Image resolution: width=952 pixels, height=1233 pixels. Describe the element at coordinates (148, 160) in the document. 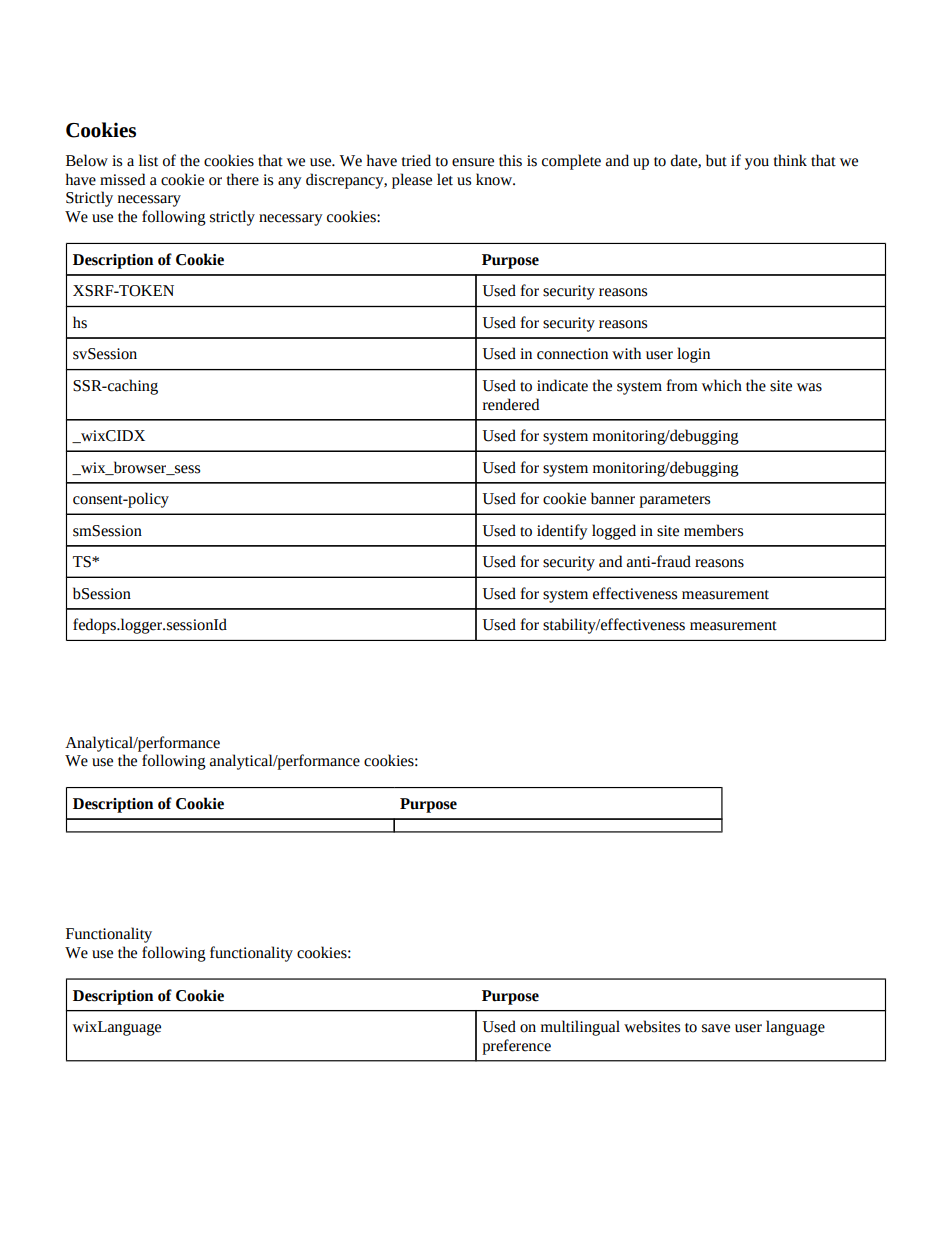

I see `list` at that location.
